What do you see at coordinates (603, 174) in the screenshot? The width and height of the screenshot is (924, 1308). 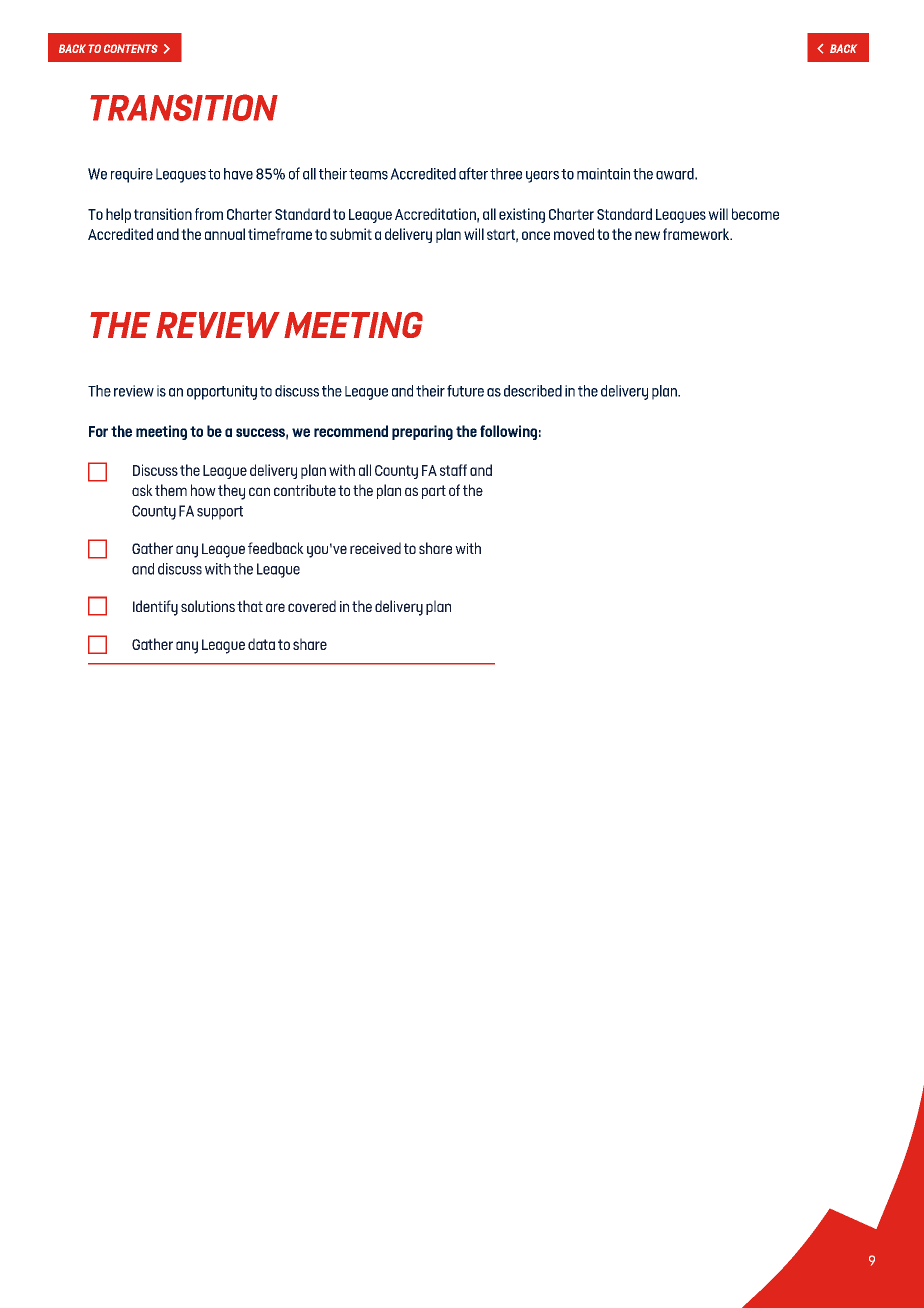 I see `maintain` at bounding box center [603, 174].
